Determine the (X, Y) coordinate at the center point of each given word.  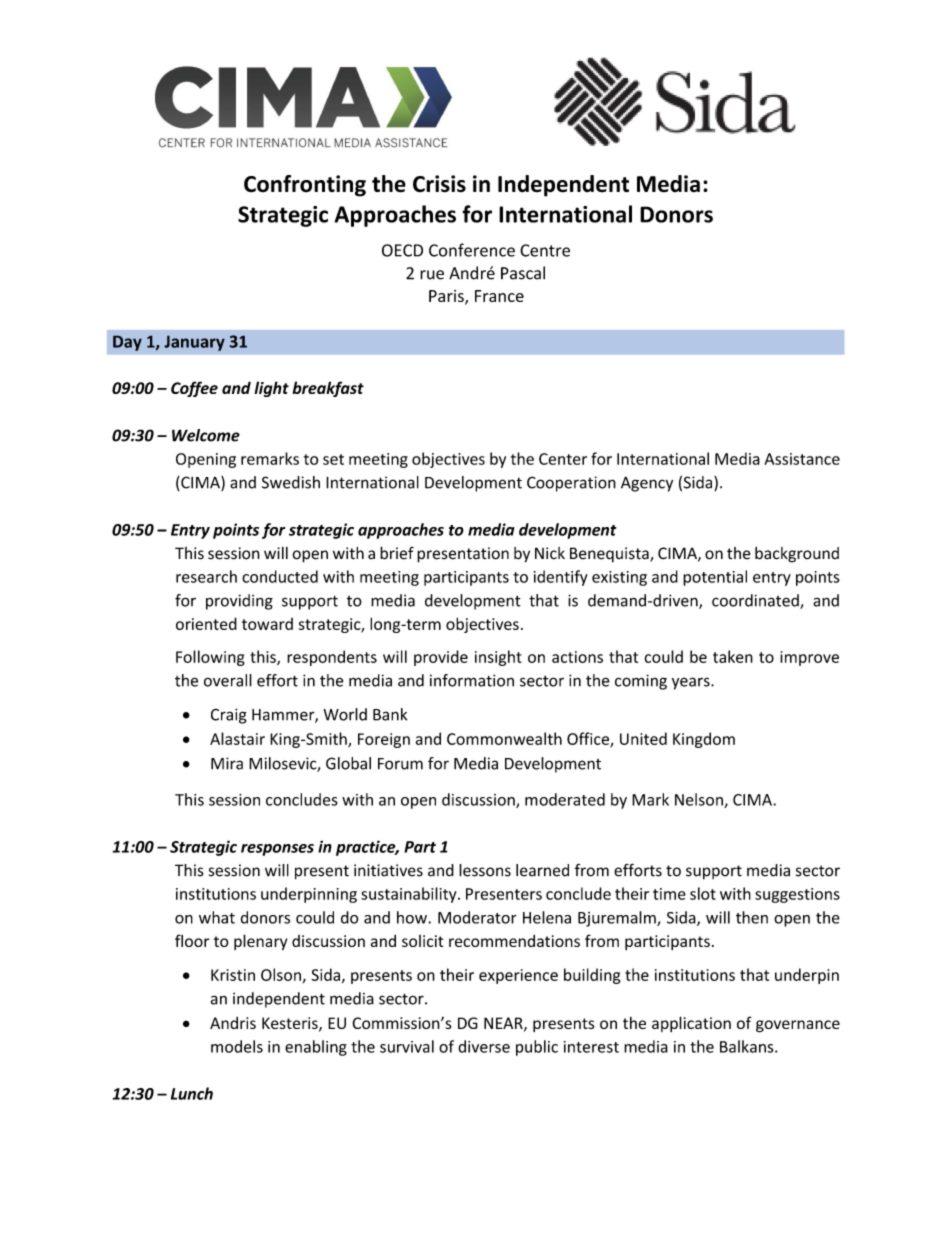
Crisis (439, 184)
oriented (206, 623)
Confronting (305, 186)
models (237, 1046)
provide (441, 658)
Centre (545, 250)
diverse (484, 1046)
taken (733, 656)
